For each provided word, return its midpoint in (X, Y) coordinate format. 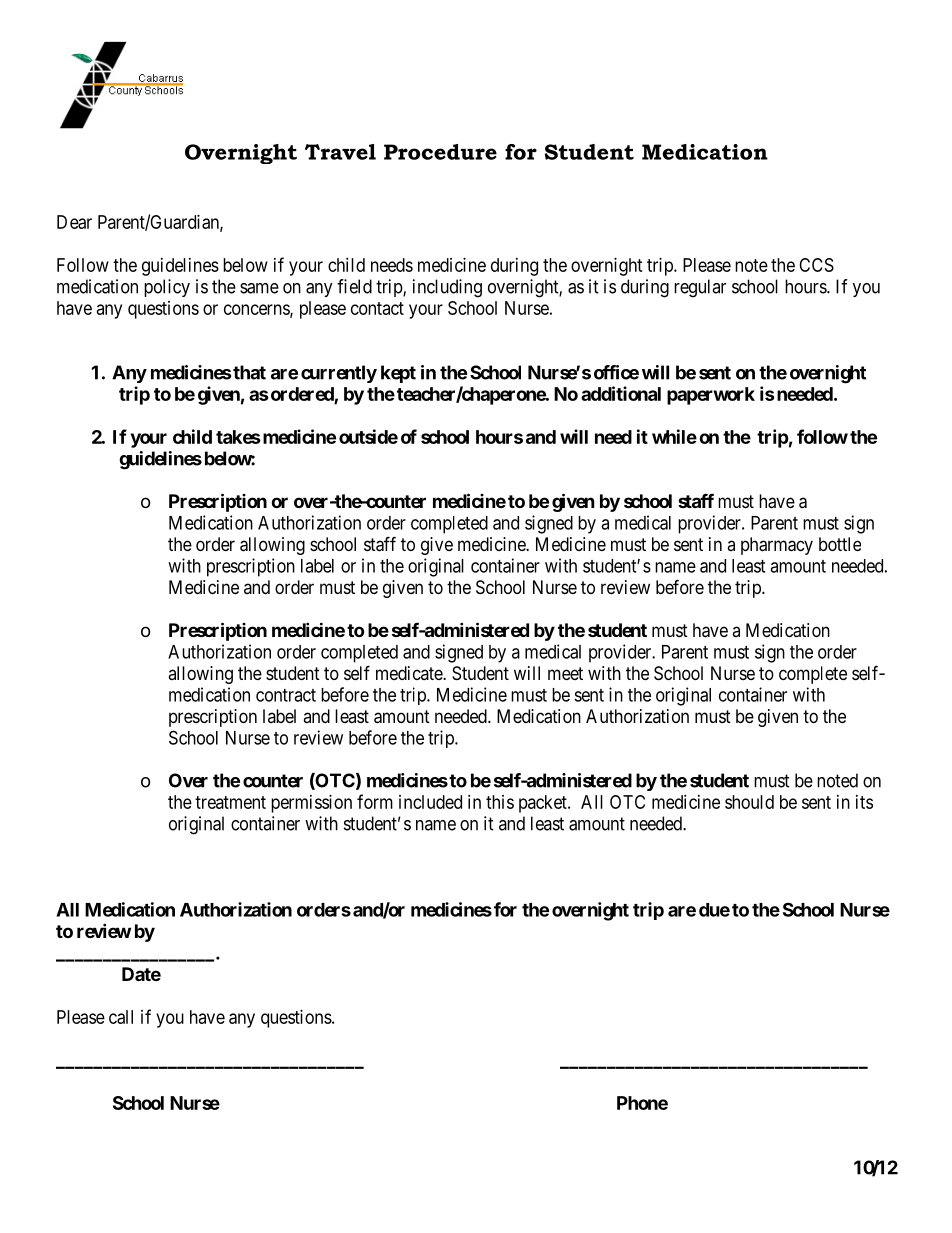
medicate (410, 673)
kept (398, 374)
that (249, 372)
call (121, 1017)
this (500, 802)
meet (565, 673)
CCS (816, 265)
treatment (230, 802)
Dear (74, 222)
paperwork (711, 396)
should (749, 802)
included (430, 802)
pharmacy (777, 546)
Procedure (440, 152)
